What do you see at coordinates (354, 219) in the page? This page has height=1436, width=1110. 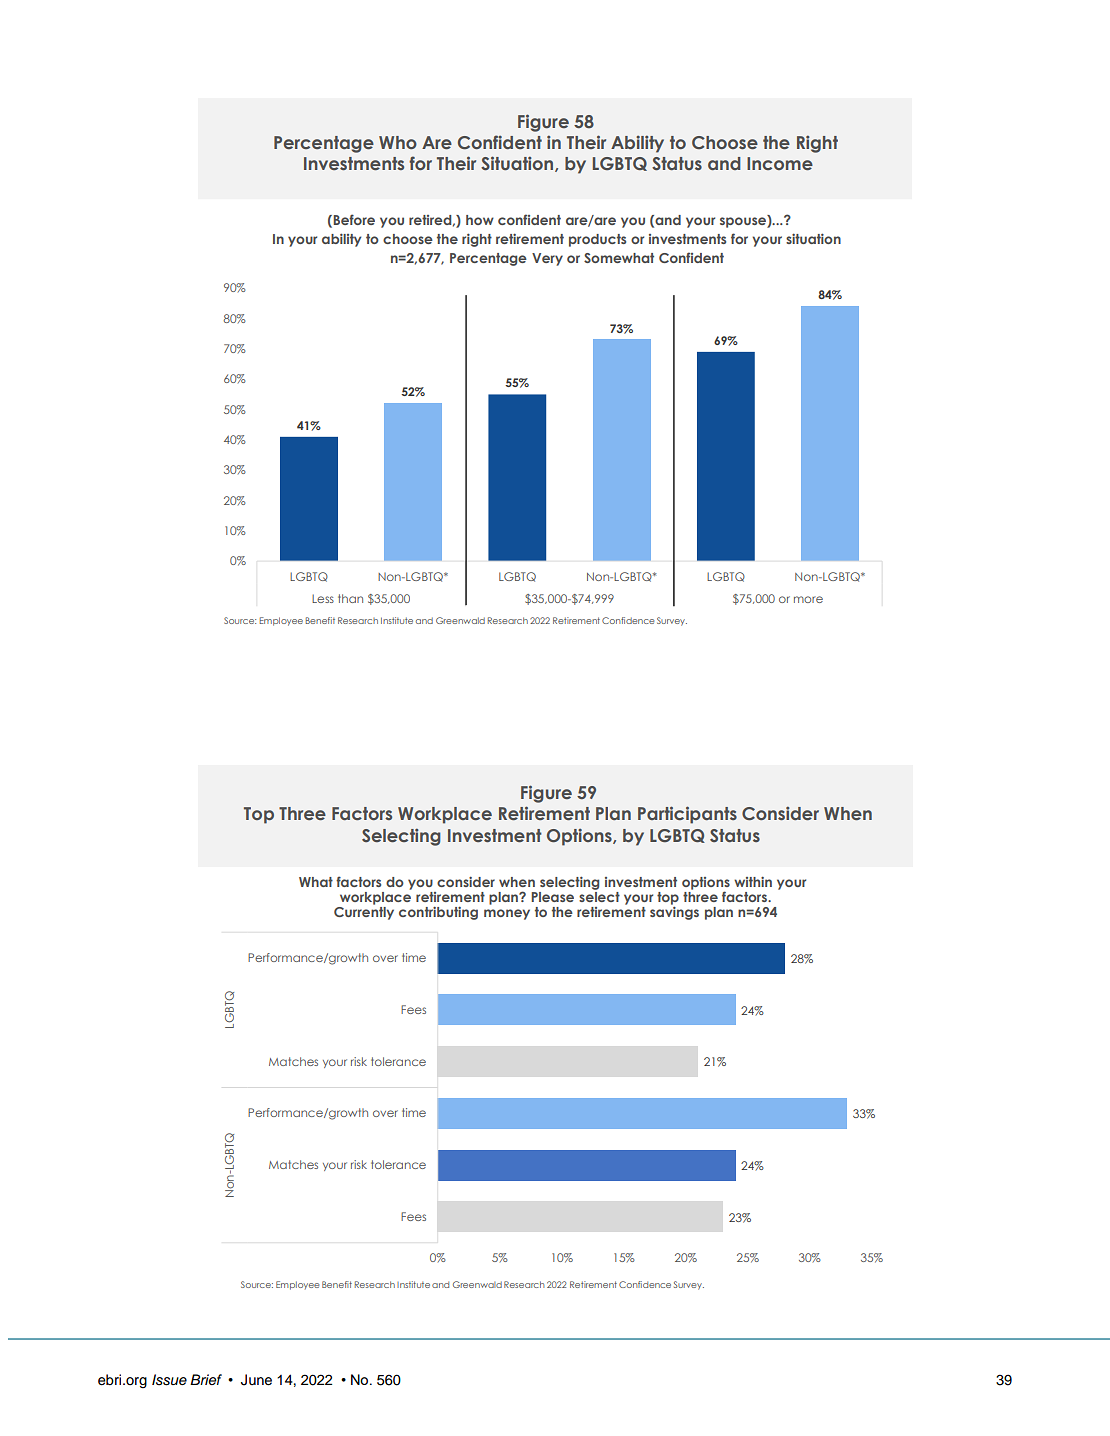 I see `Before` at bounding box center [354, 219].
